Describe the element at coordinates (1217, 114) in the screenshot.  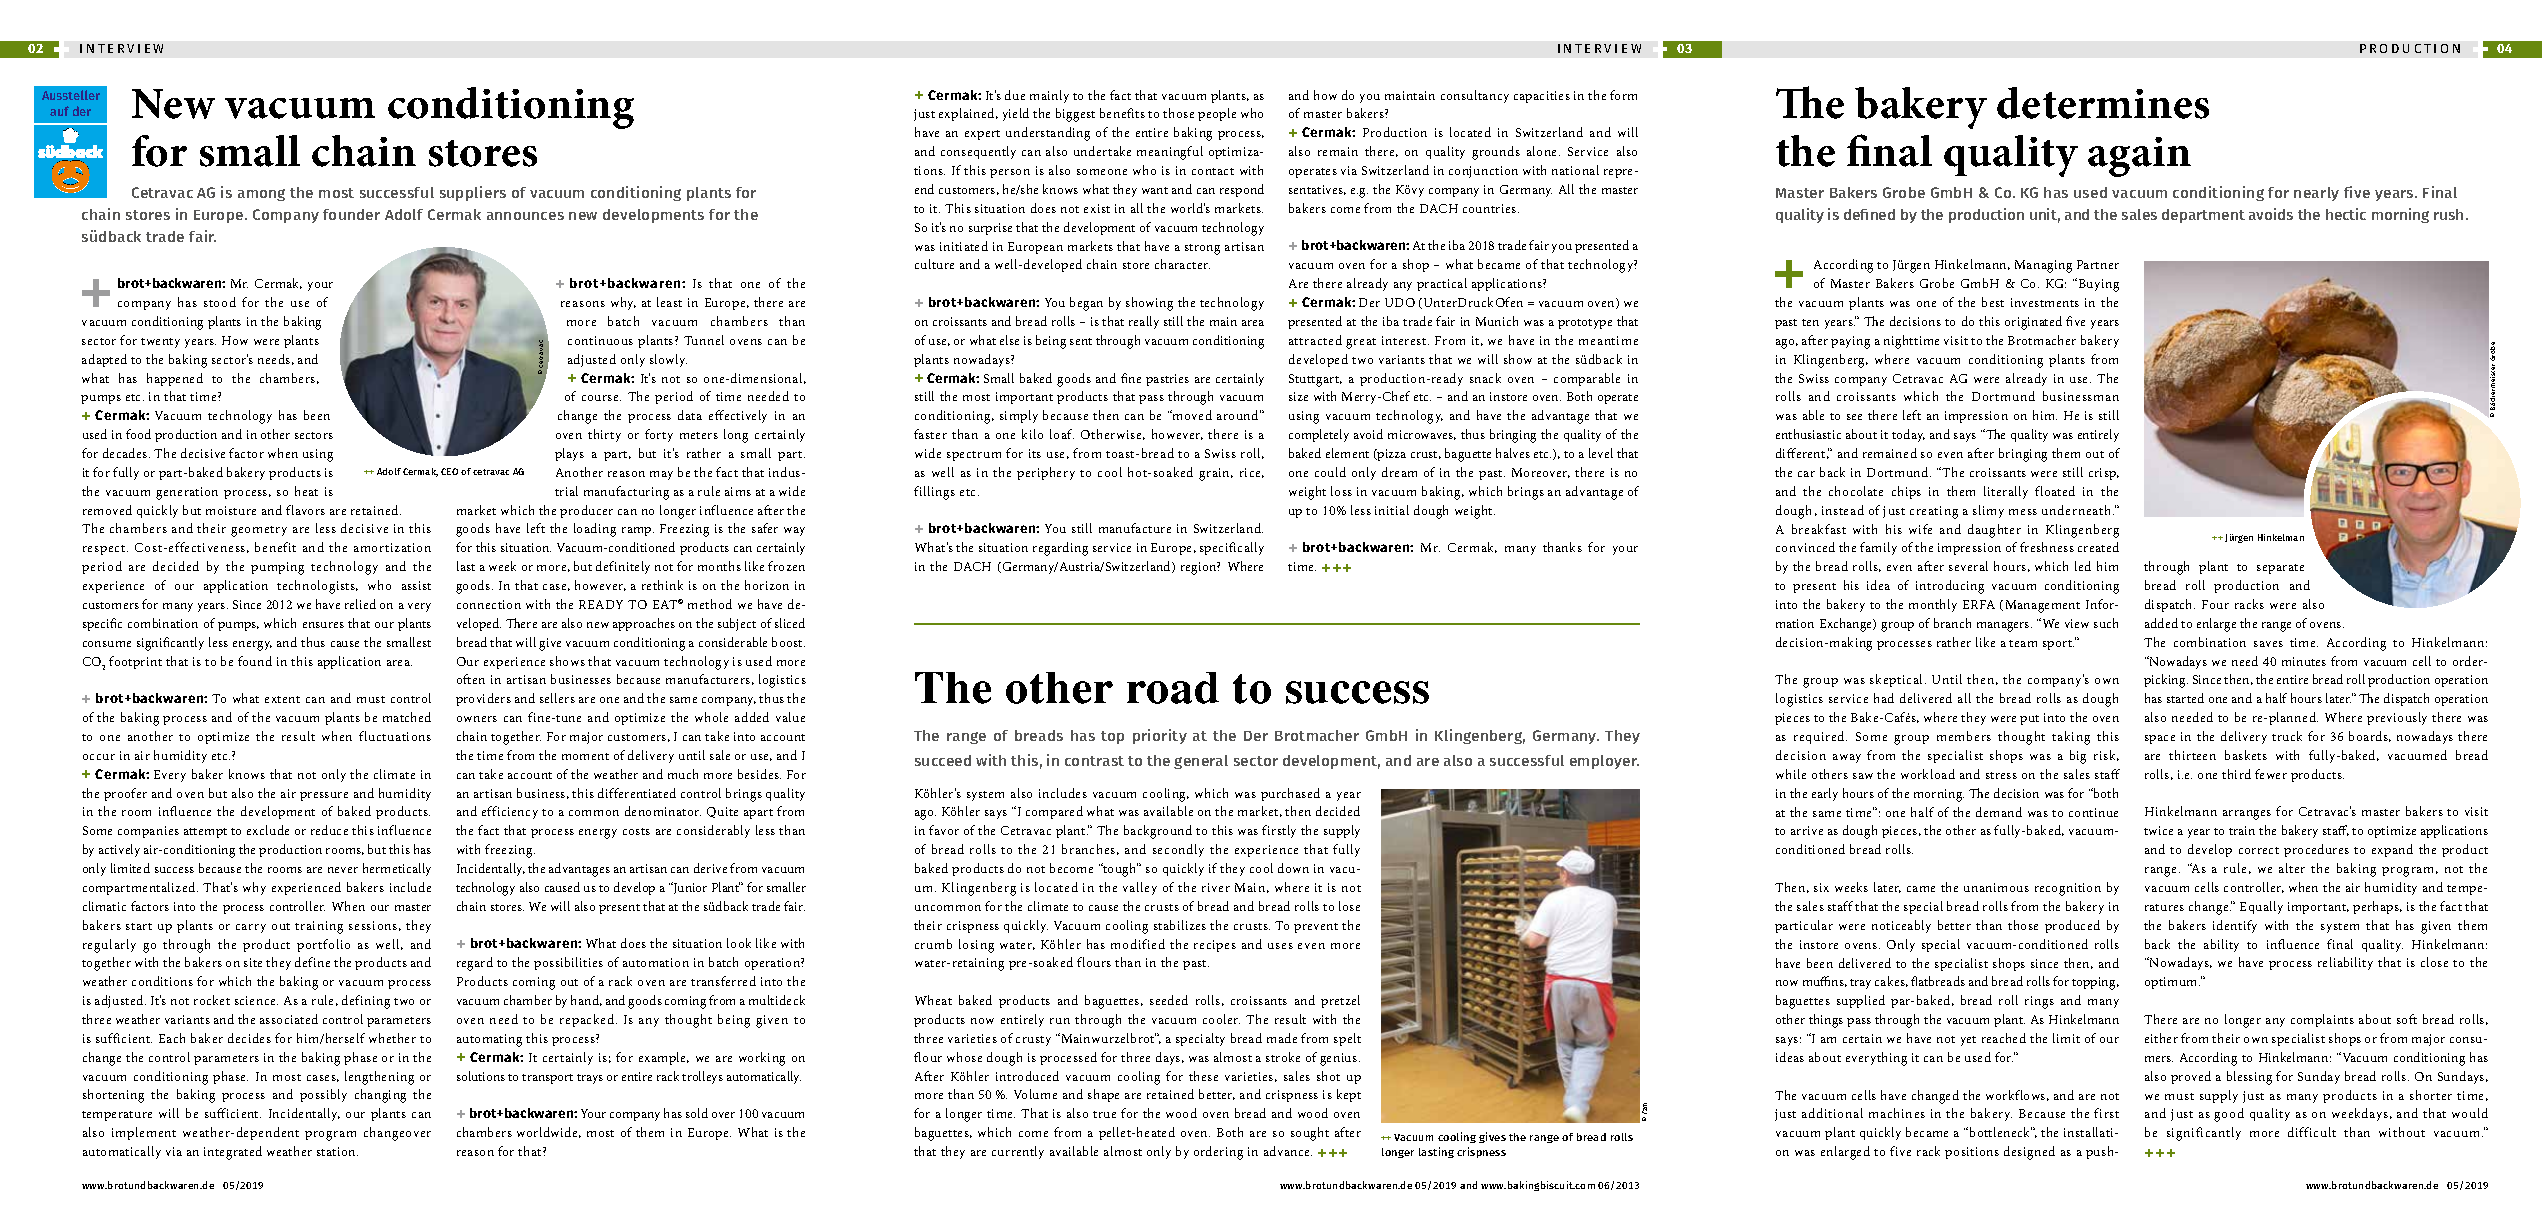
I see `people` at that location.
